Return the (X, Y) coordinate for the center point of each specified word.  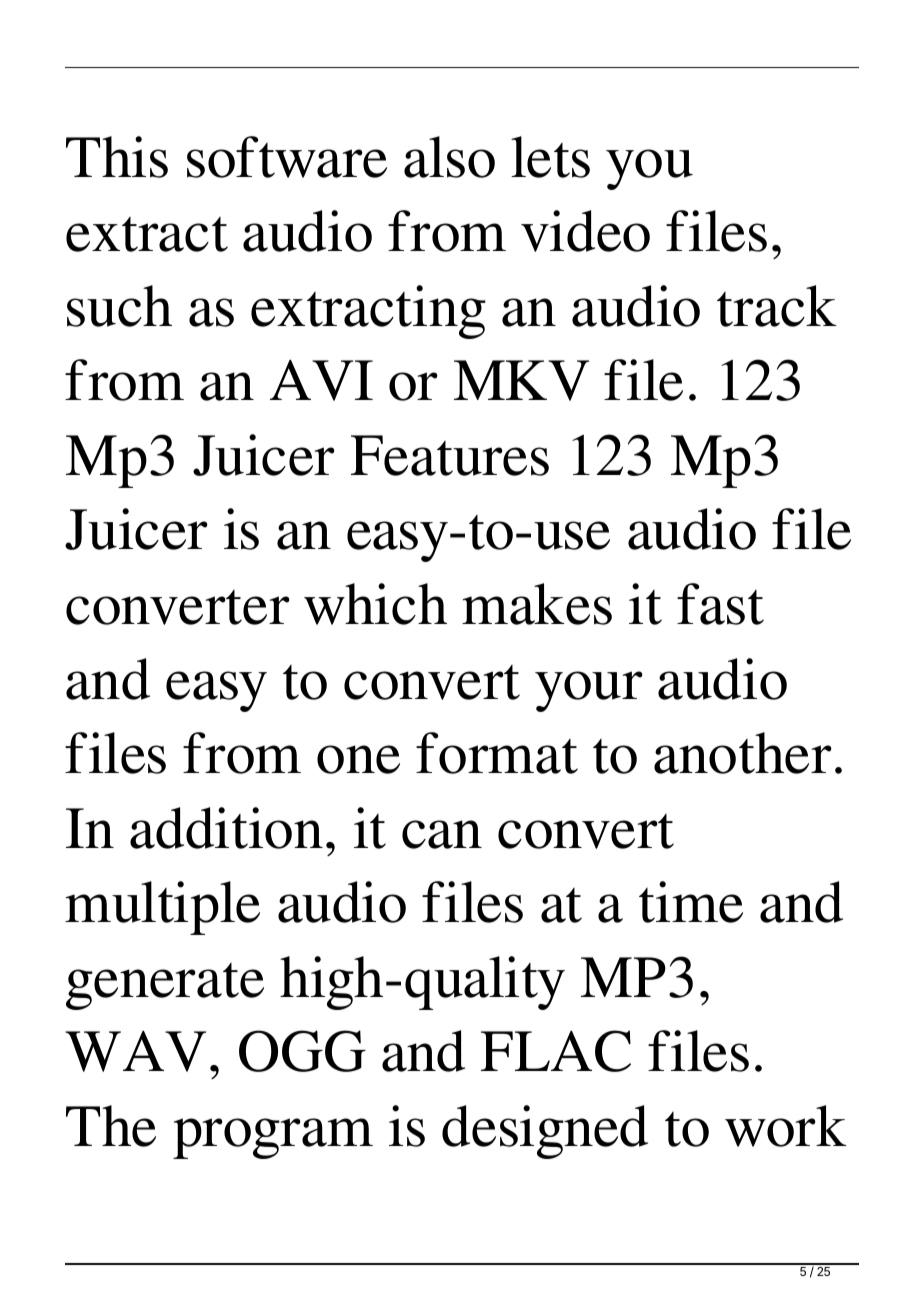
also (449, 157)
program (273, 1138)
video (585, 231)
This (117, 157)
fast (720, 604)
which (375, 604)
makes (537, 604)
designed (545, 1132)
